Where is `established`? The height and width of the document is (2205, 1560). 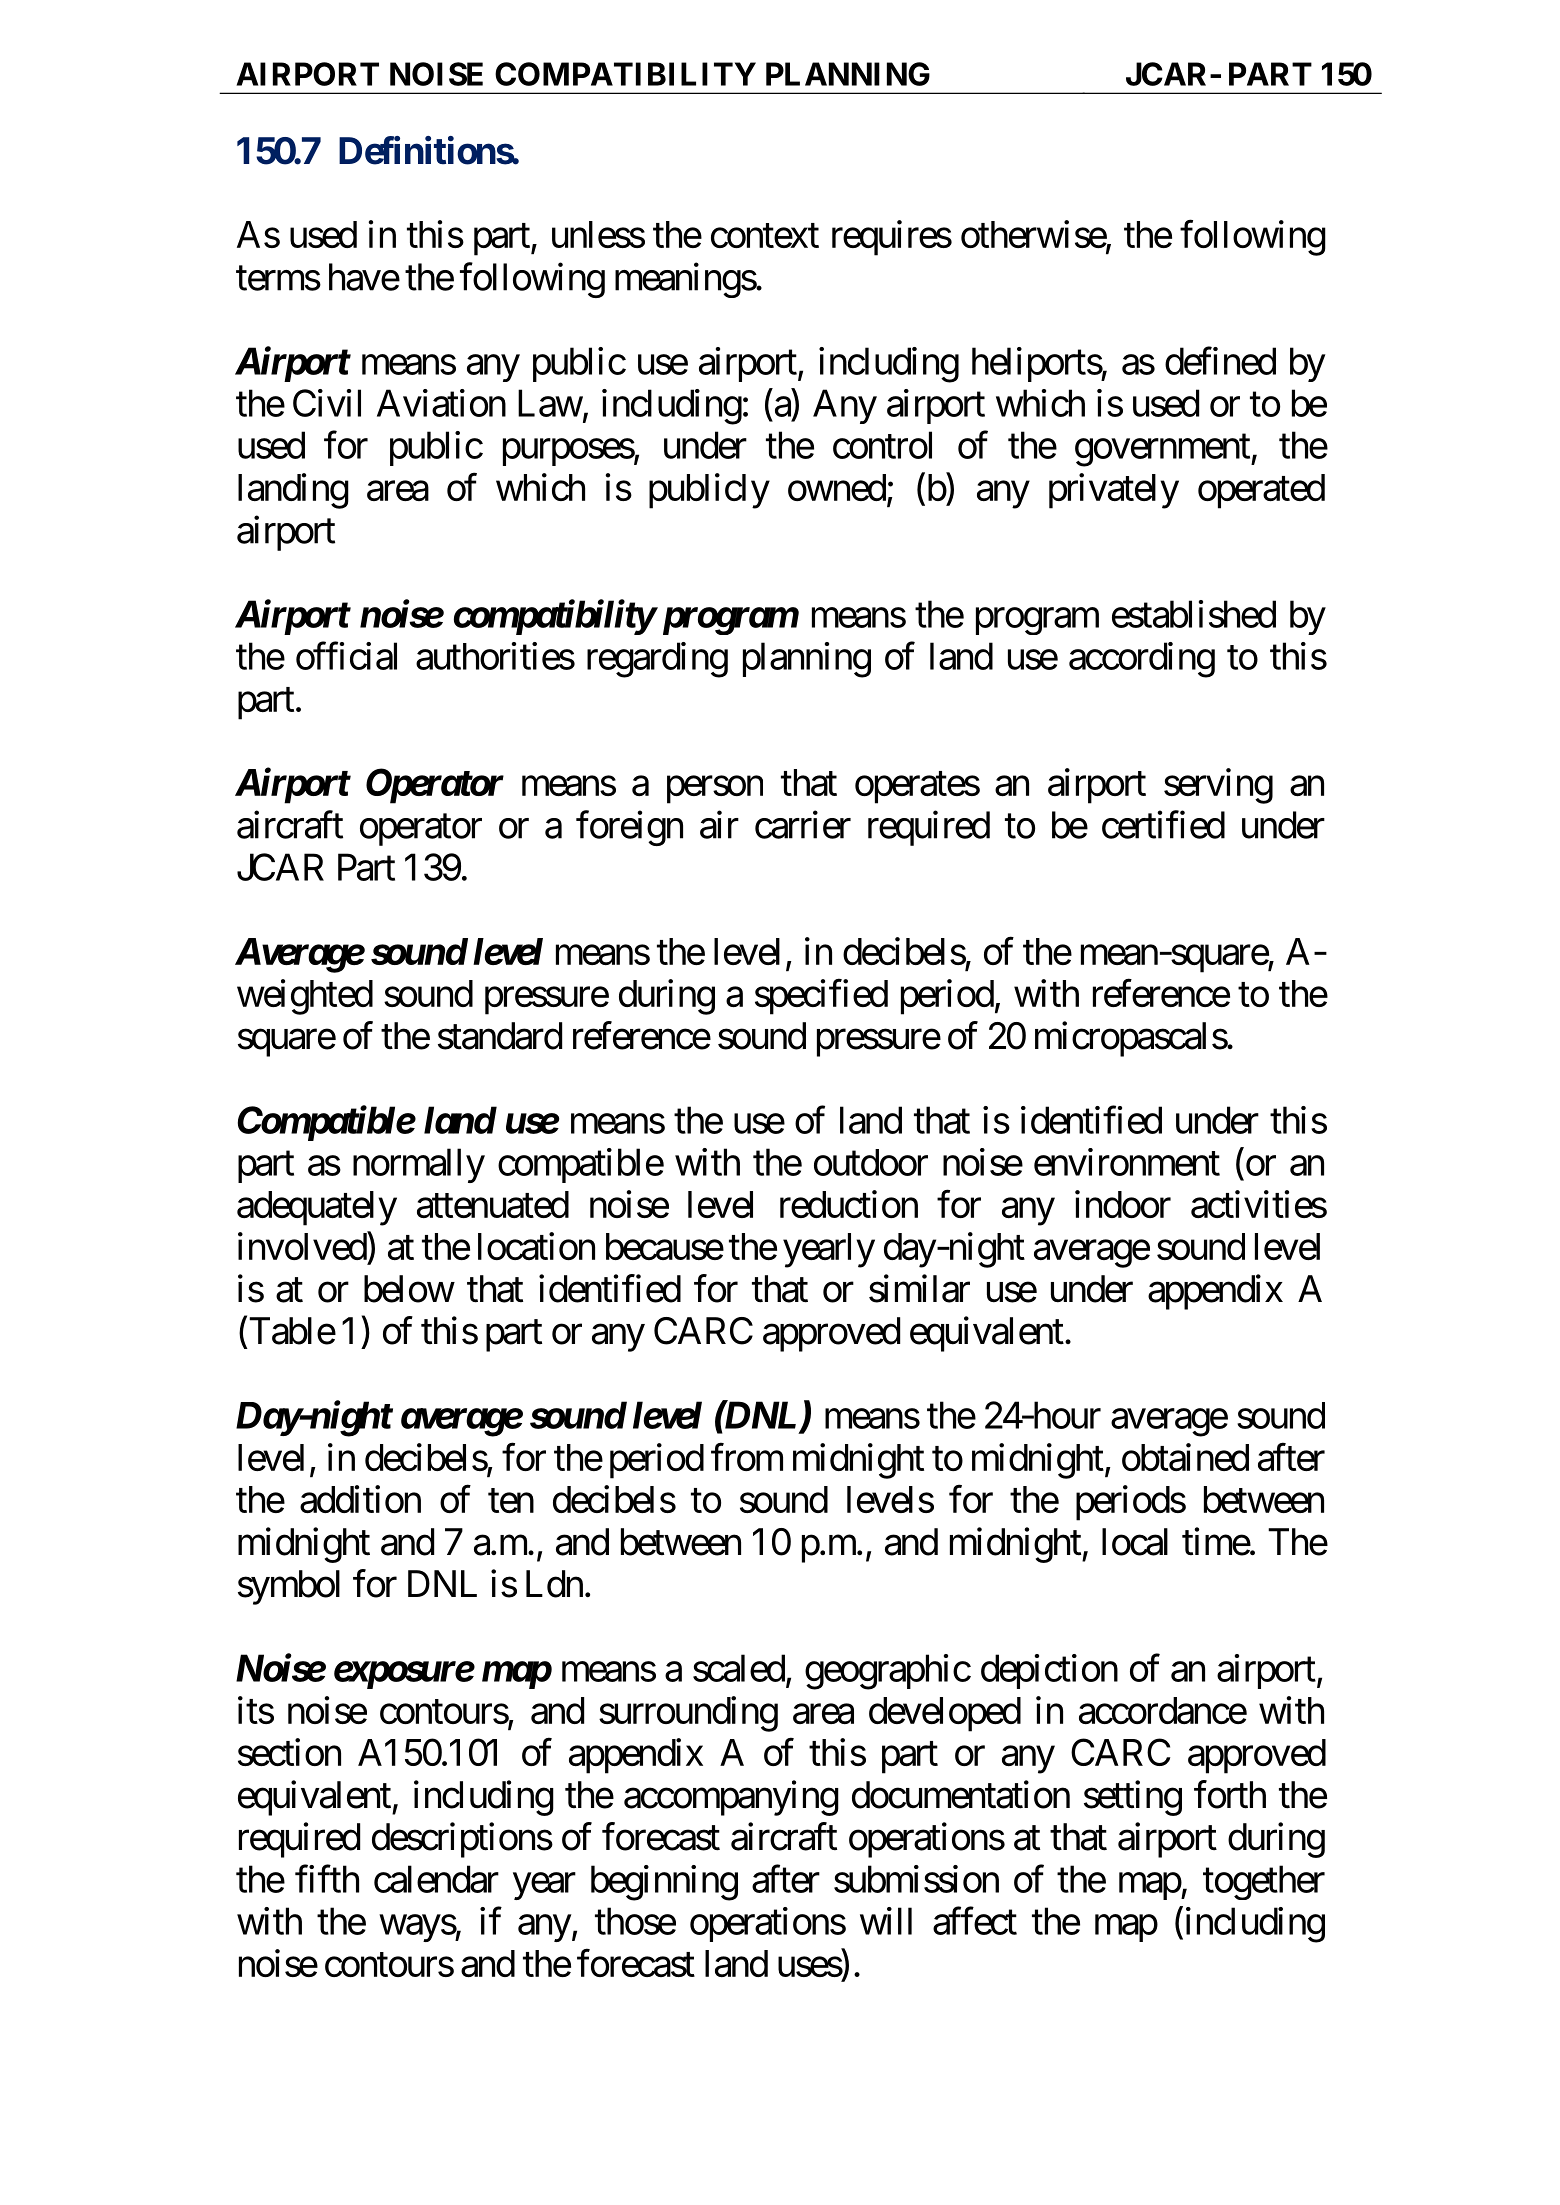
established is located at coordinates (1194, 614).
